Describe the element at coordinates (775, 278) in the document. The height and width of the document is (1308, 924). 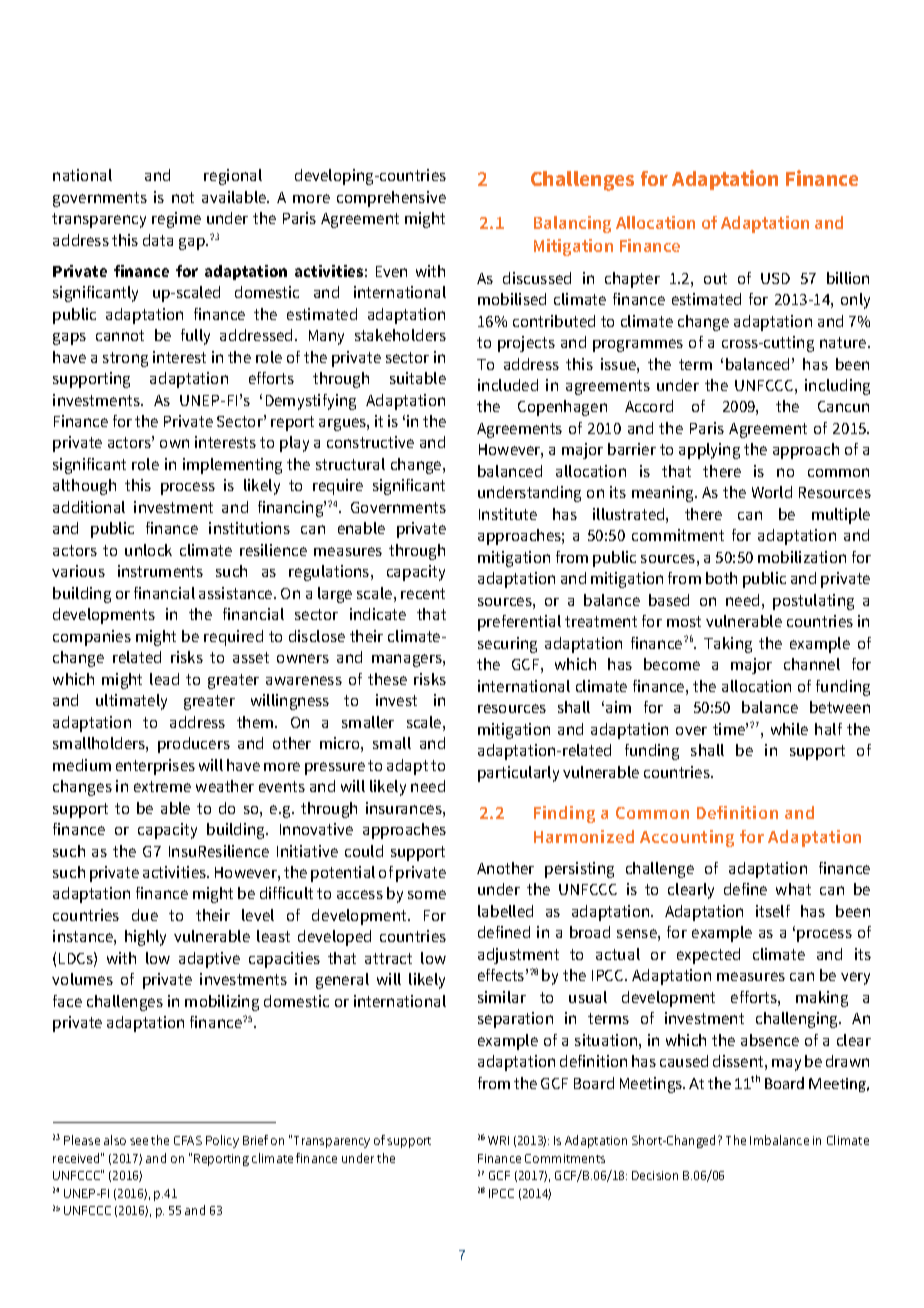
I see `USD` at that location.
